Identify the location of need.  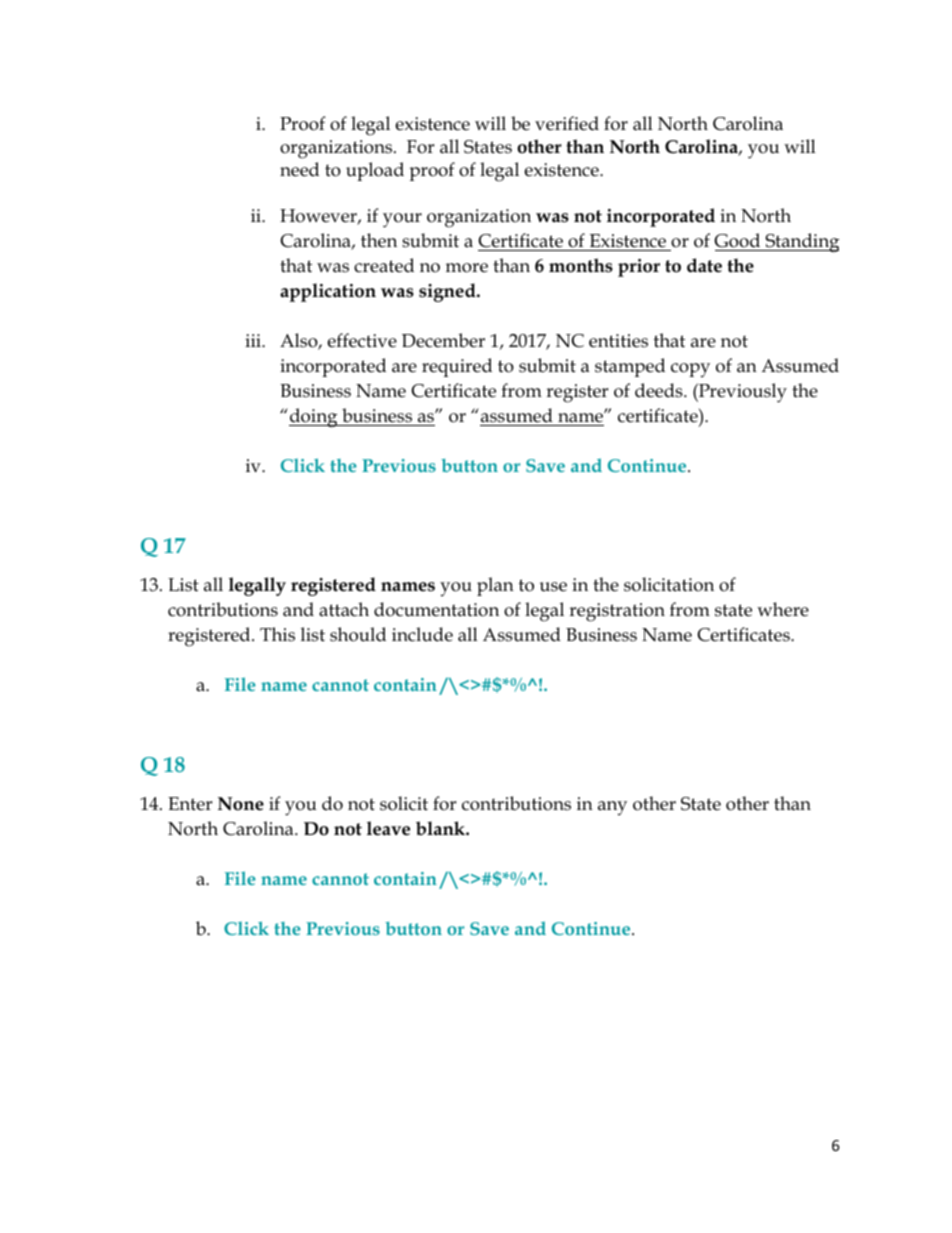
(299, 169).
